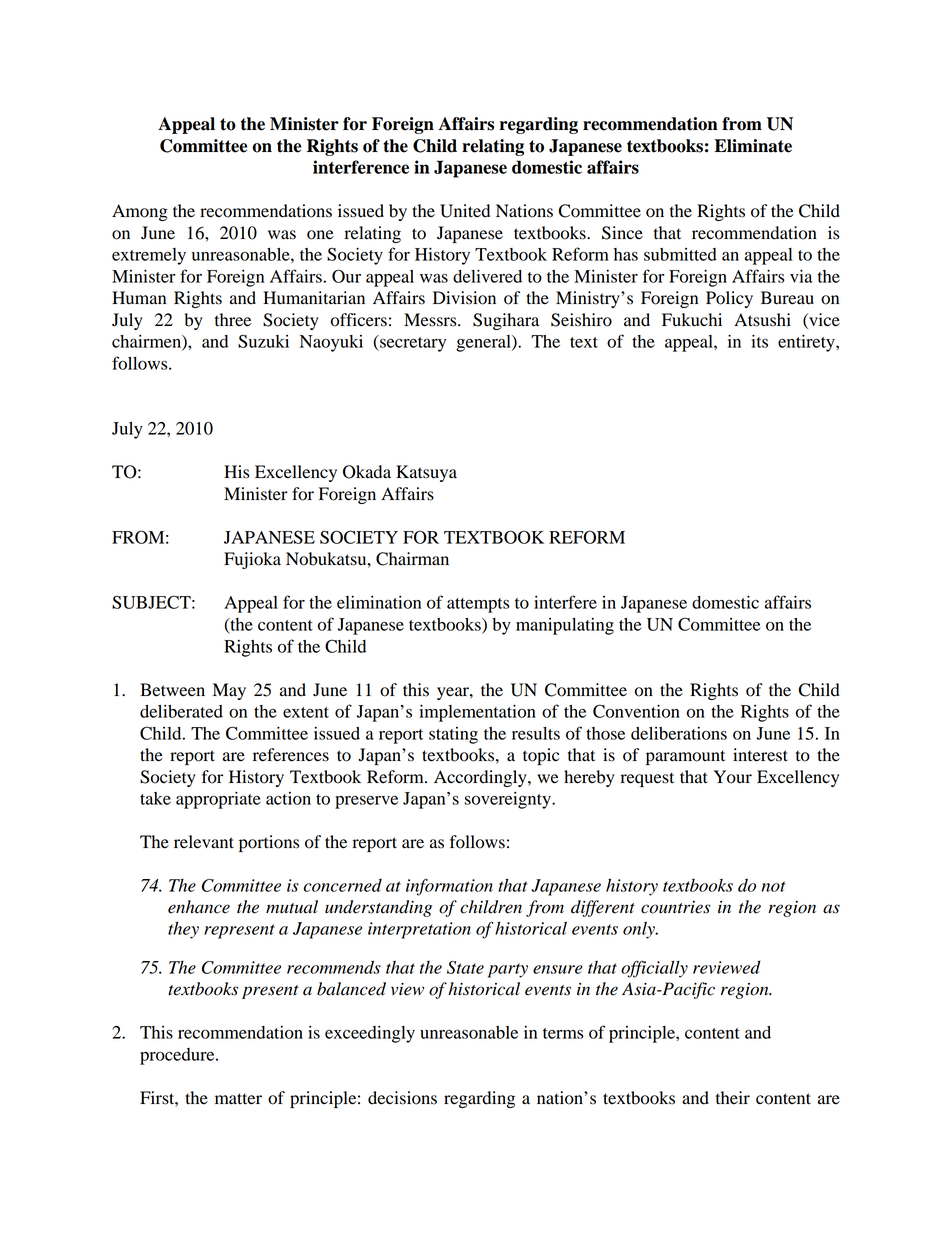 The image size is (952, 1233). Describe the element at coordinates (449, 887) in the screenshot. I see `information` at that location.
